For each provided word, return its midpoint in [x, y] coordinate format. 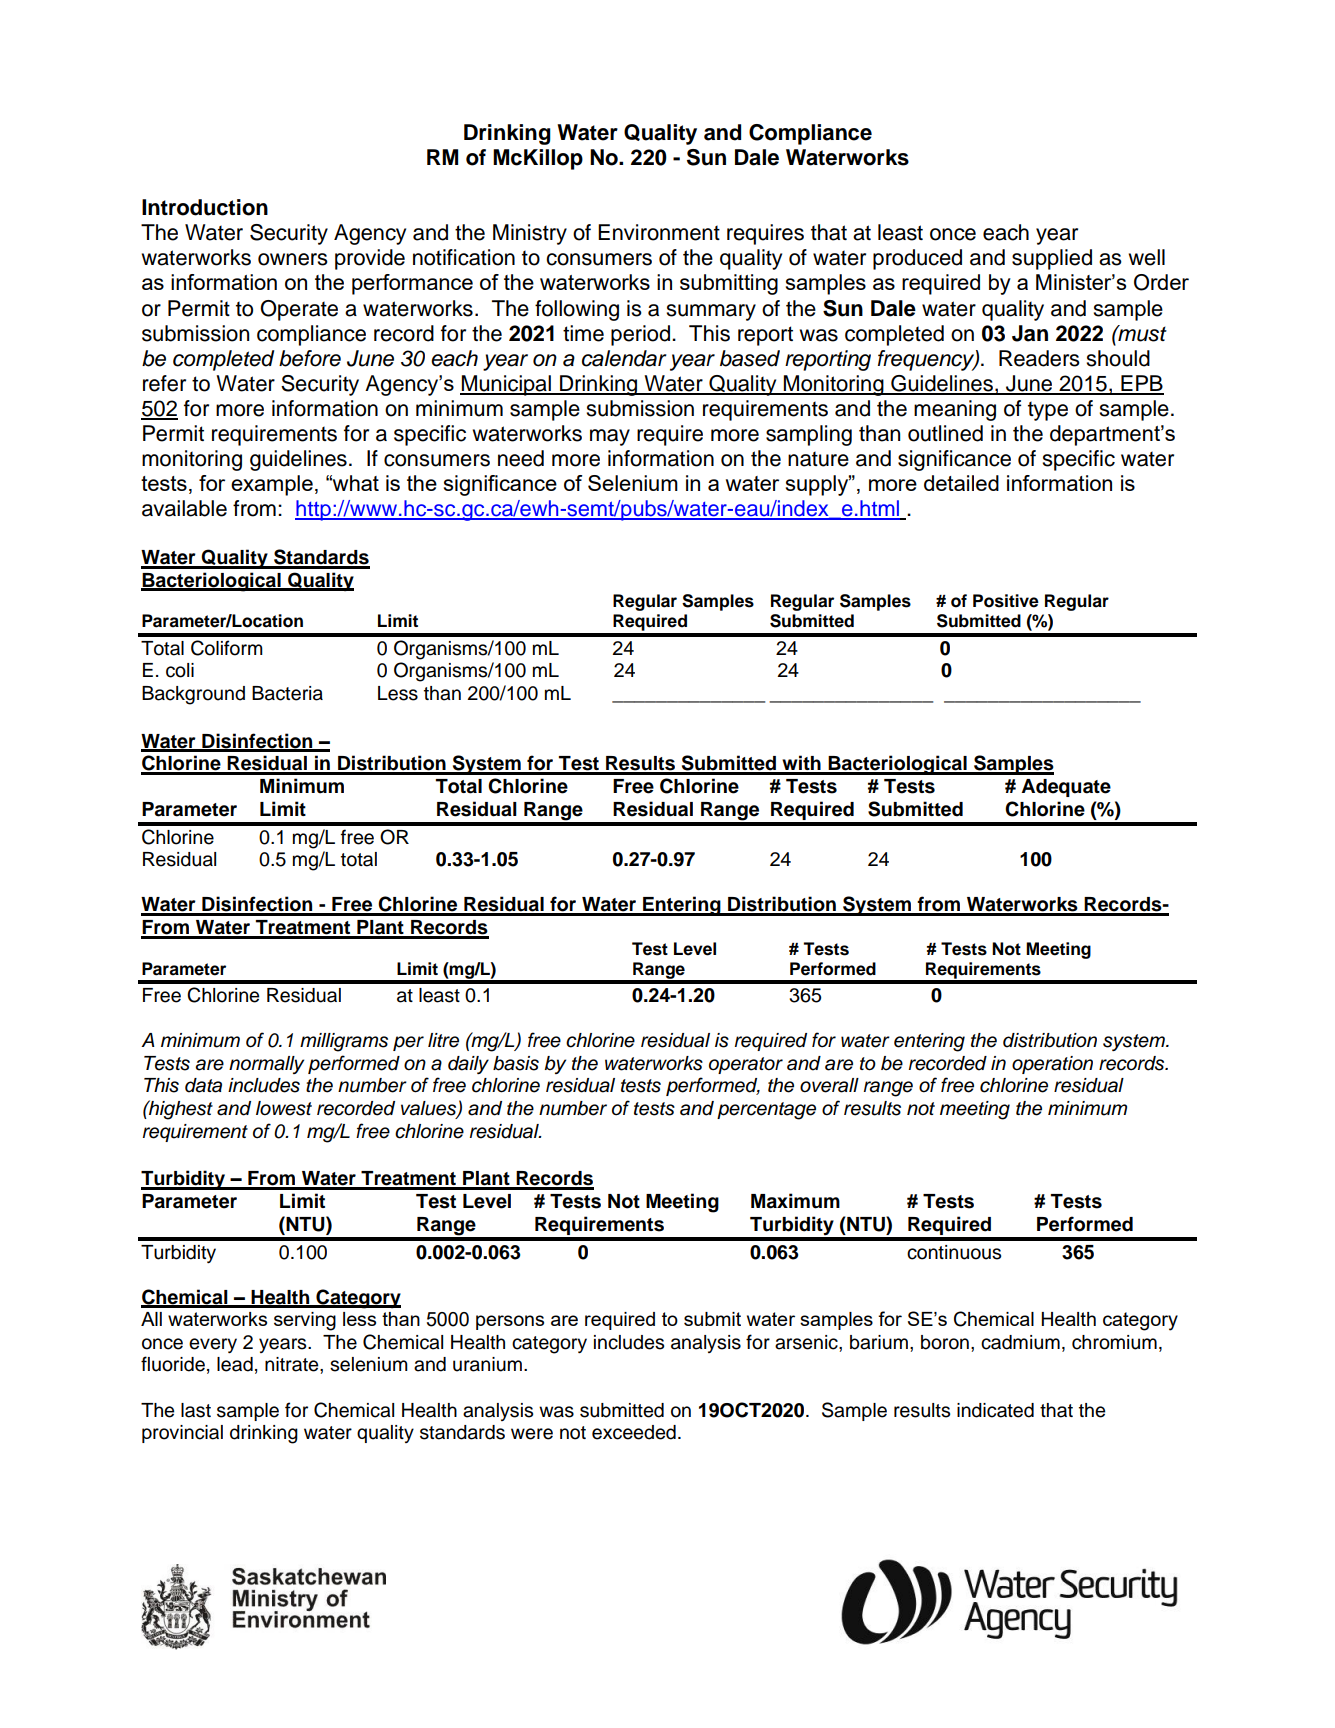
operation [1052, 1065]
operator [746, 1065]
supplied [1052, 259]
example [272, 485]
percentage [766, 1111]
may [610, 437]
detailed [961, 483]
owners [293, 259]
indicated [995, 1410]
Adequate [1066, 788]
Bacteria [287, 693]
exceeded [634, 1432]
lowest [284, 1108]
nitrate [293, 1364]
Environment [659, 232]
